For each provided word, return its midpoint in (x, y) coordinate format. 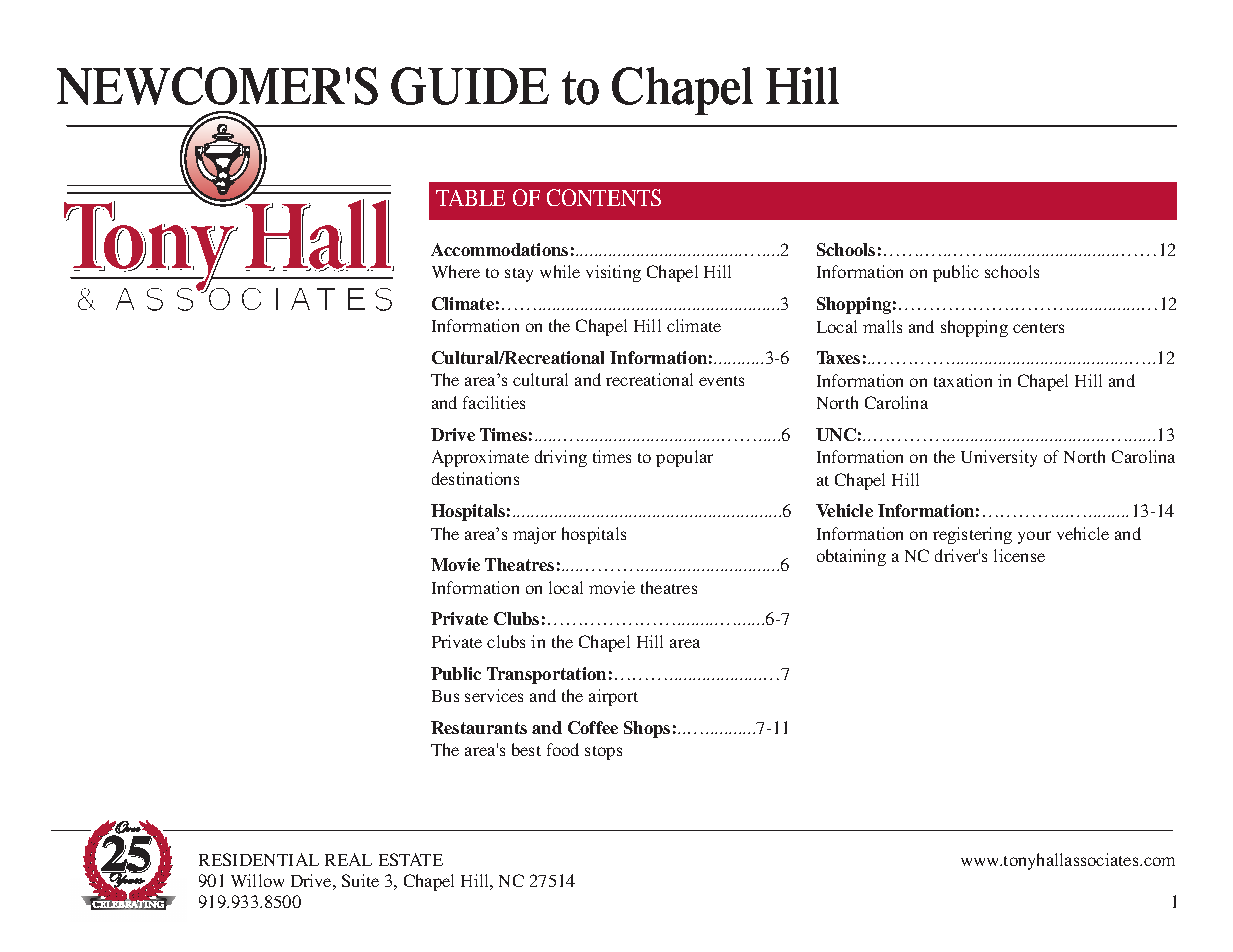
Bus (445, 696)
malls (882, 326)
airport (613, 697)
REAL (348, 859)
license (1019, 555)
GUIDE (470, 86)
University (999, 458)
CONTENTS (604, 197)
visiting (613, 273)
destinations (475, 478)
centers (1038, 328)
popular (684, 458)
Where (456, 271)
